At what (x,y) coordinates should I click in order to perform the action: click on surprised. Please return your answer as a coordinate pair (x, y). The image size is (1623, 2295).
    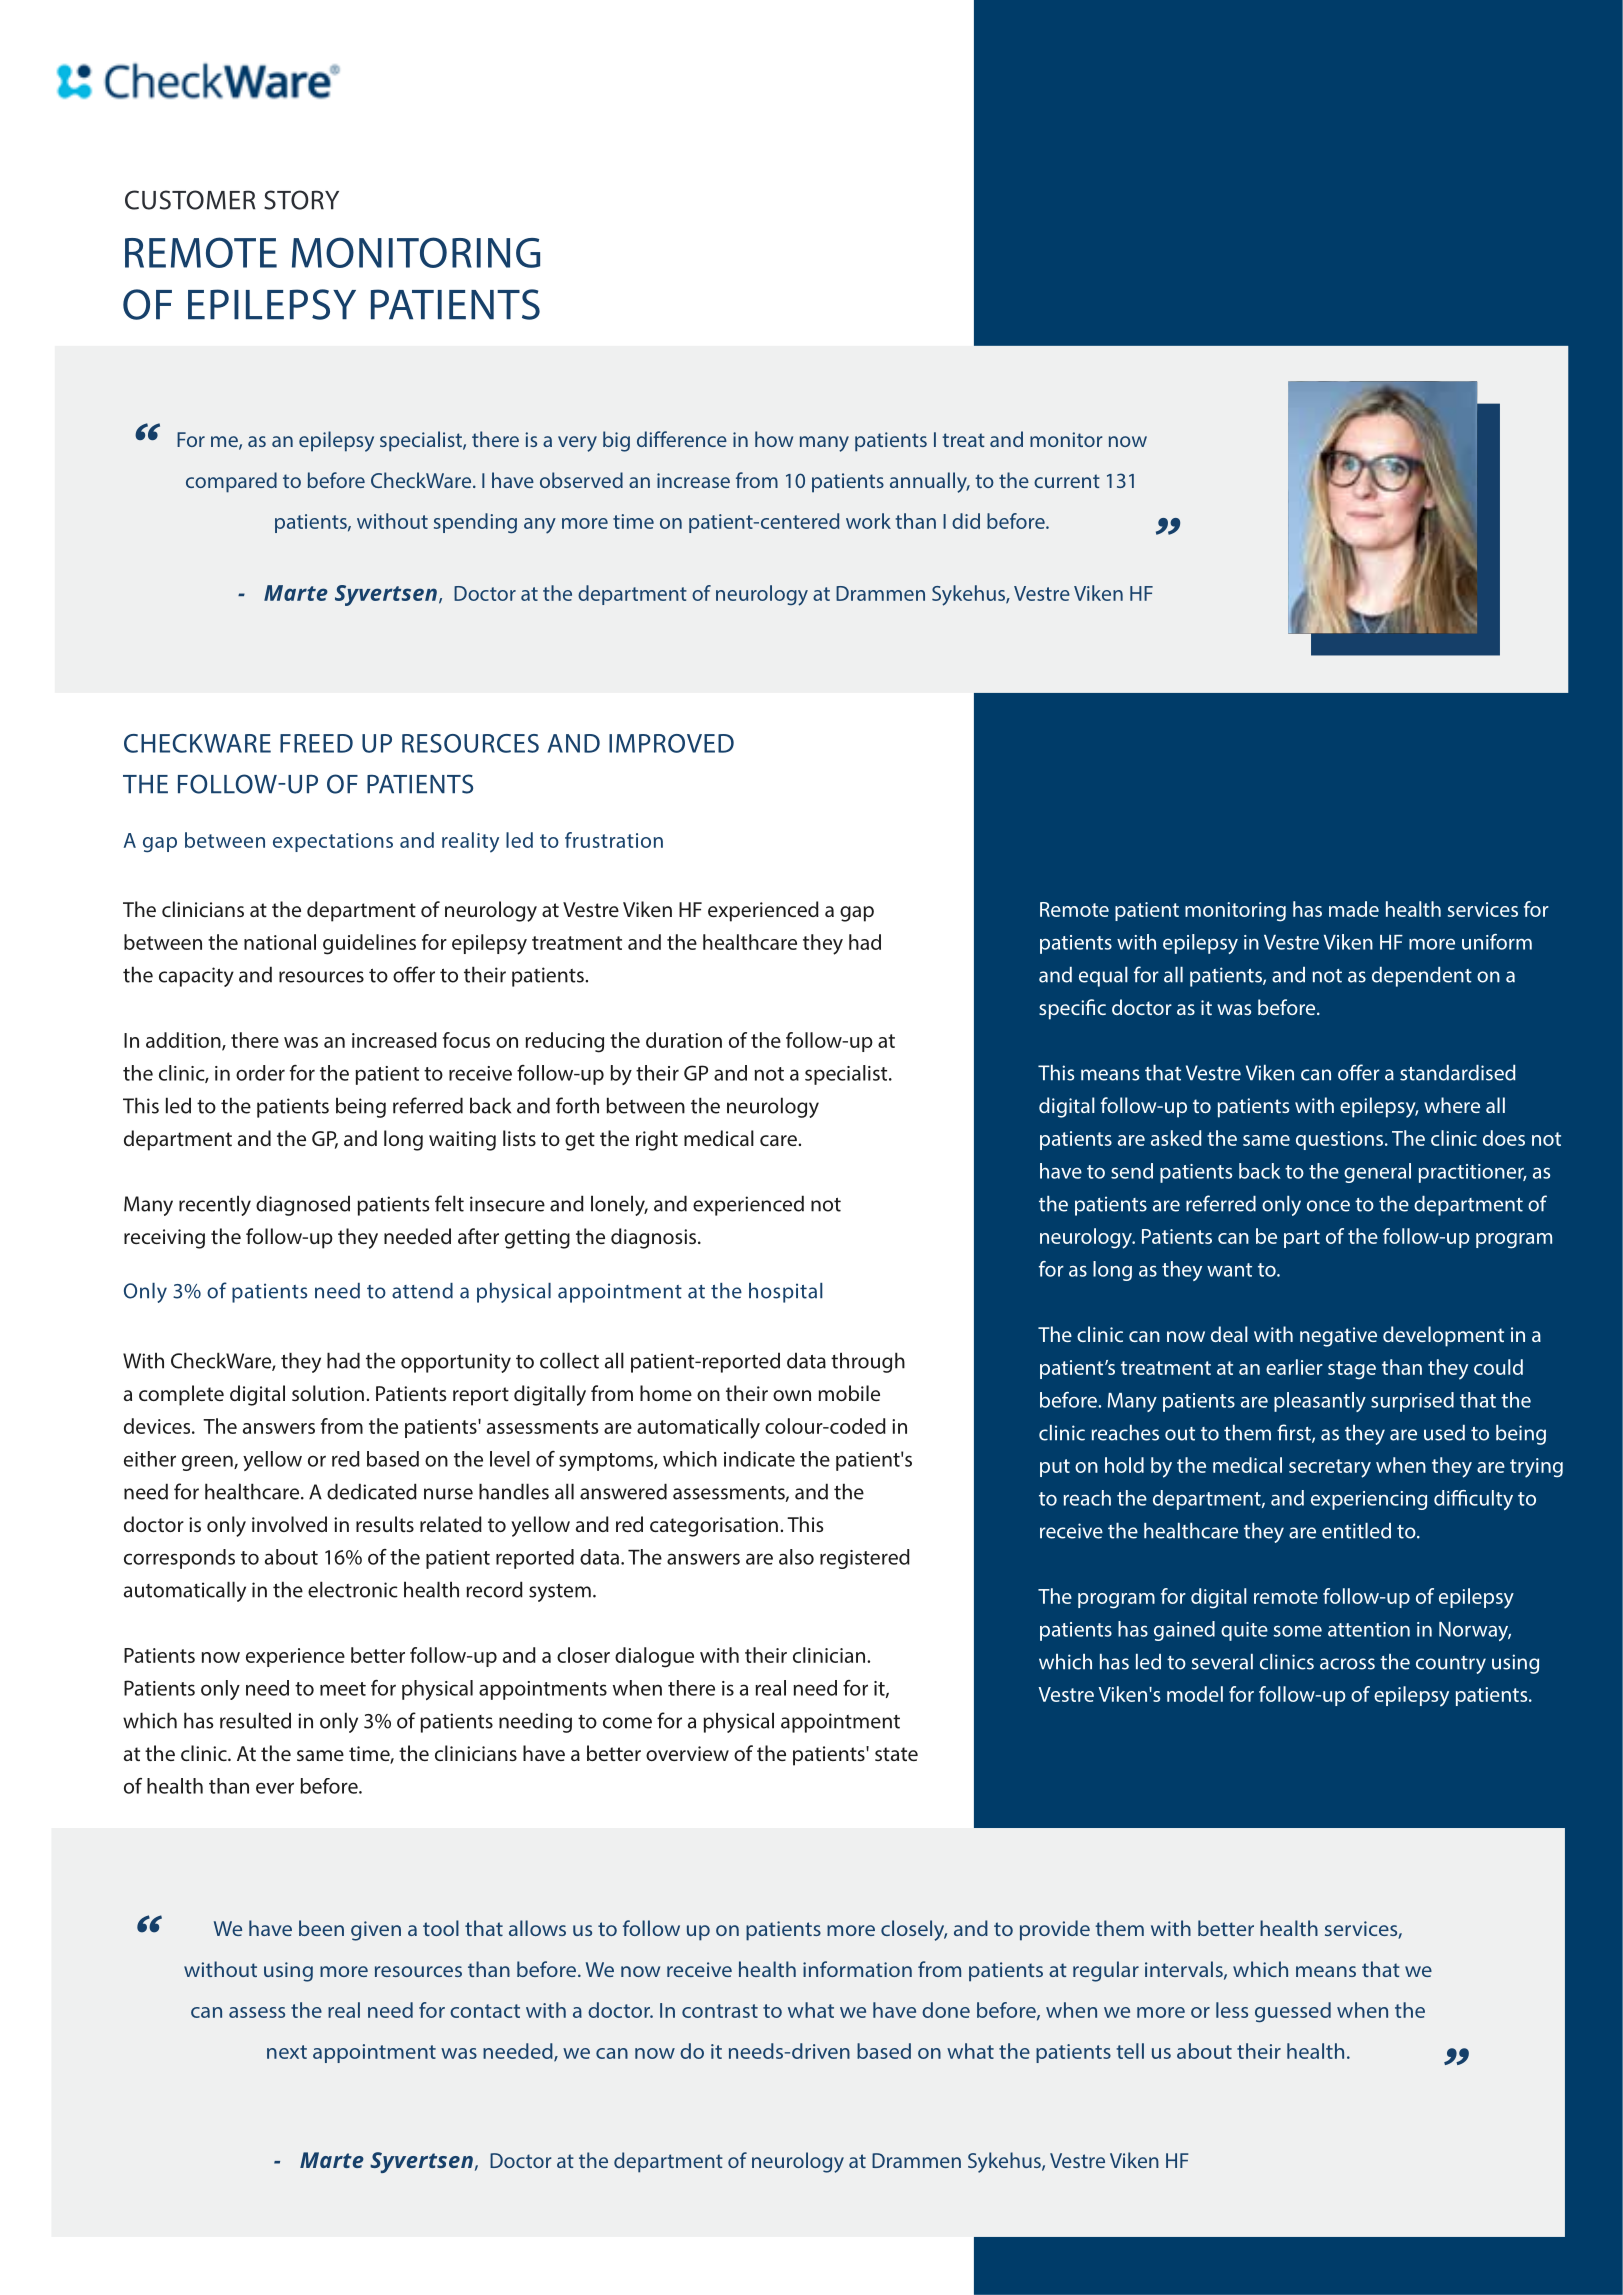
    Looking at the image, I should click on (1412, 1402).
